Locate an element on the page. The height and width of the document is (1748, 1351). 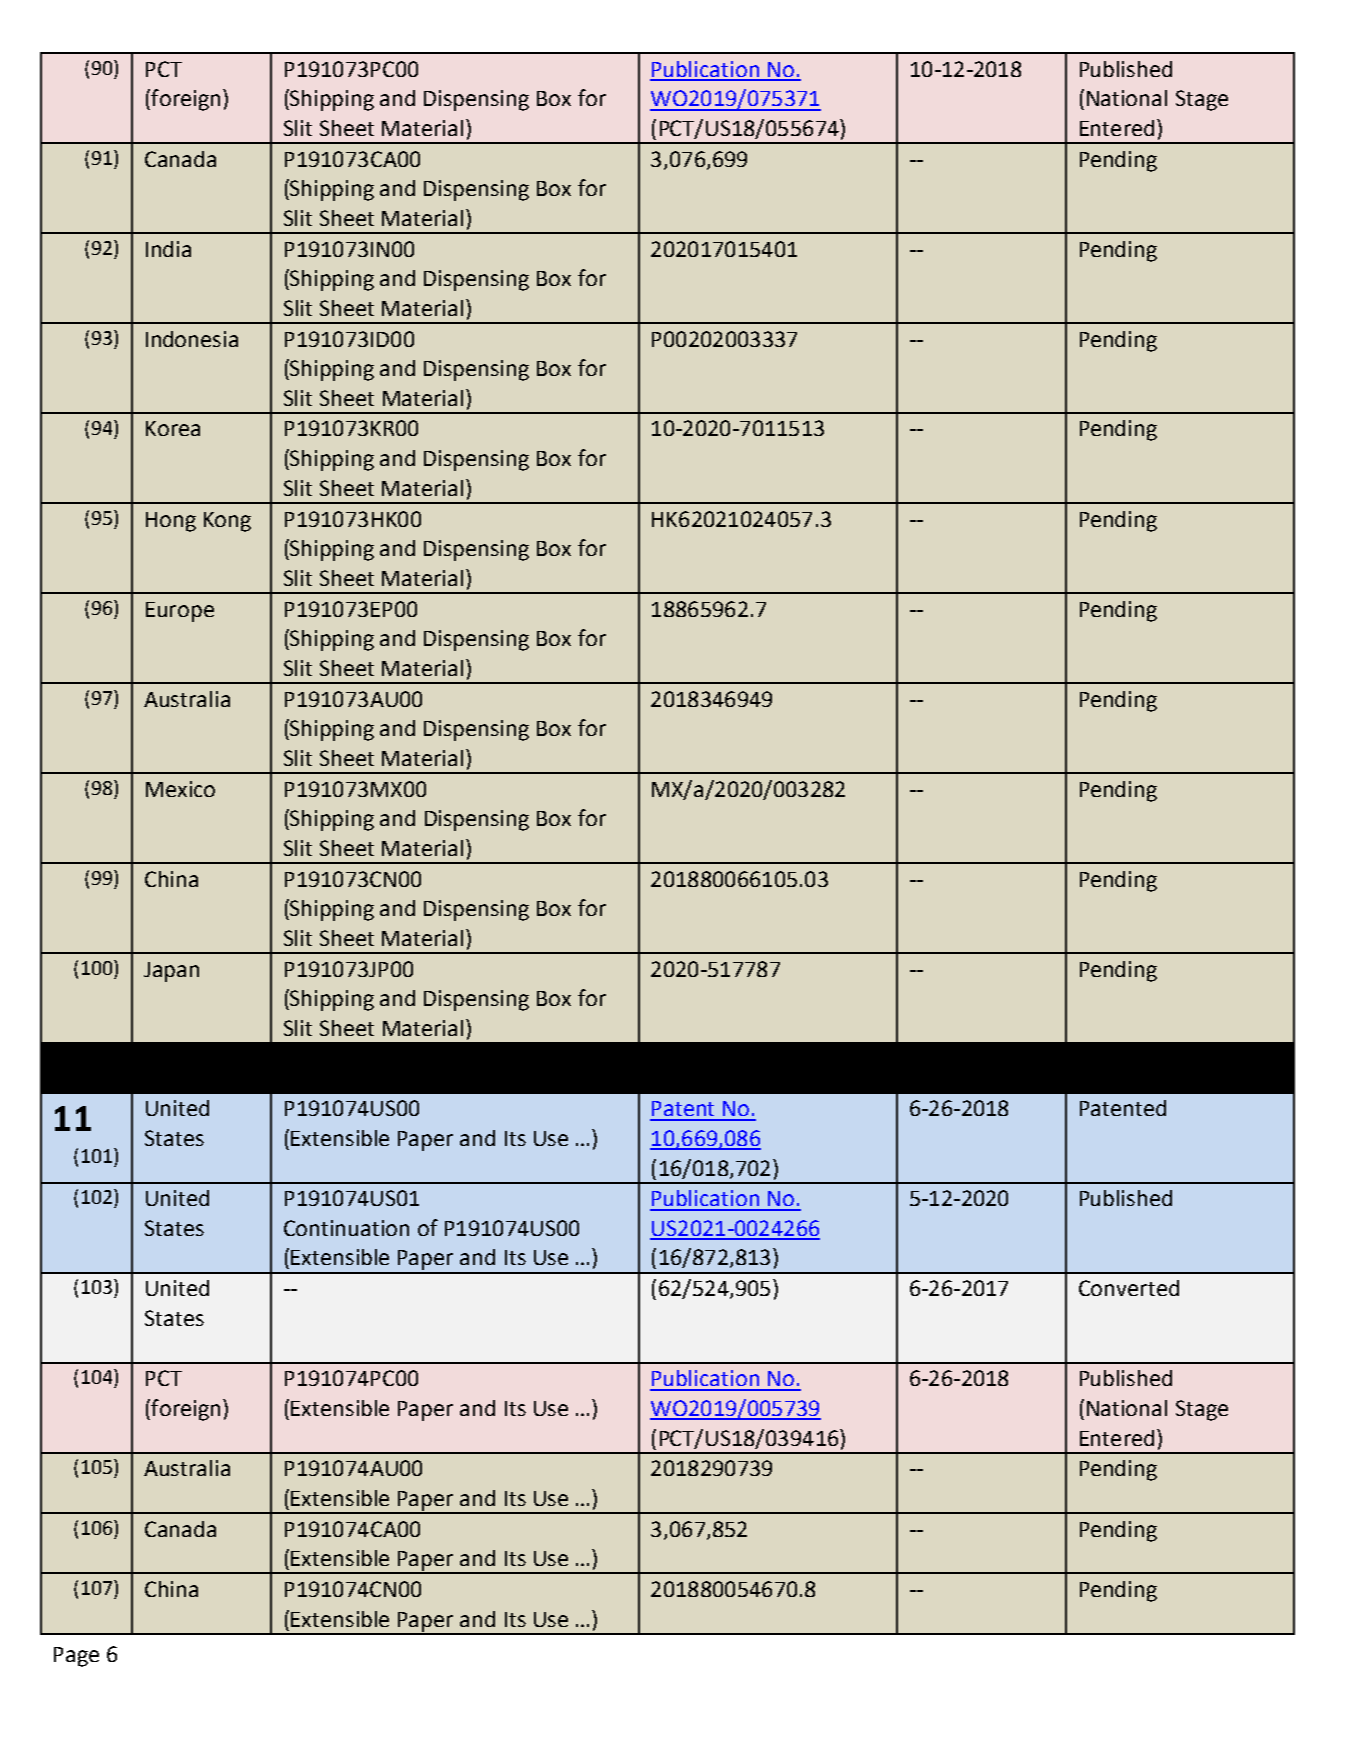
Indonesia is located at coordinates (192, 339).
